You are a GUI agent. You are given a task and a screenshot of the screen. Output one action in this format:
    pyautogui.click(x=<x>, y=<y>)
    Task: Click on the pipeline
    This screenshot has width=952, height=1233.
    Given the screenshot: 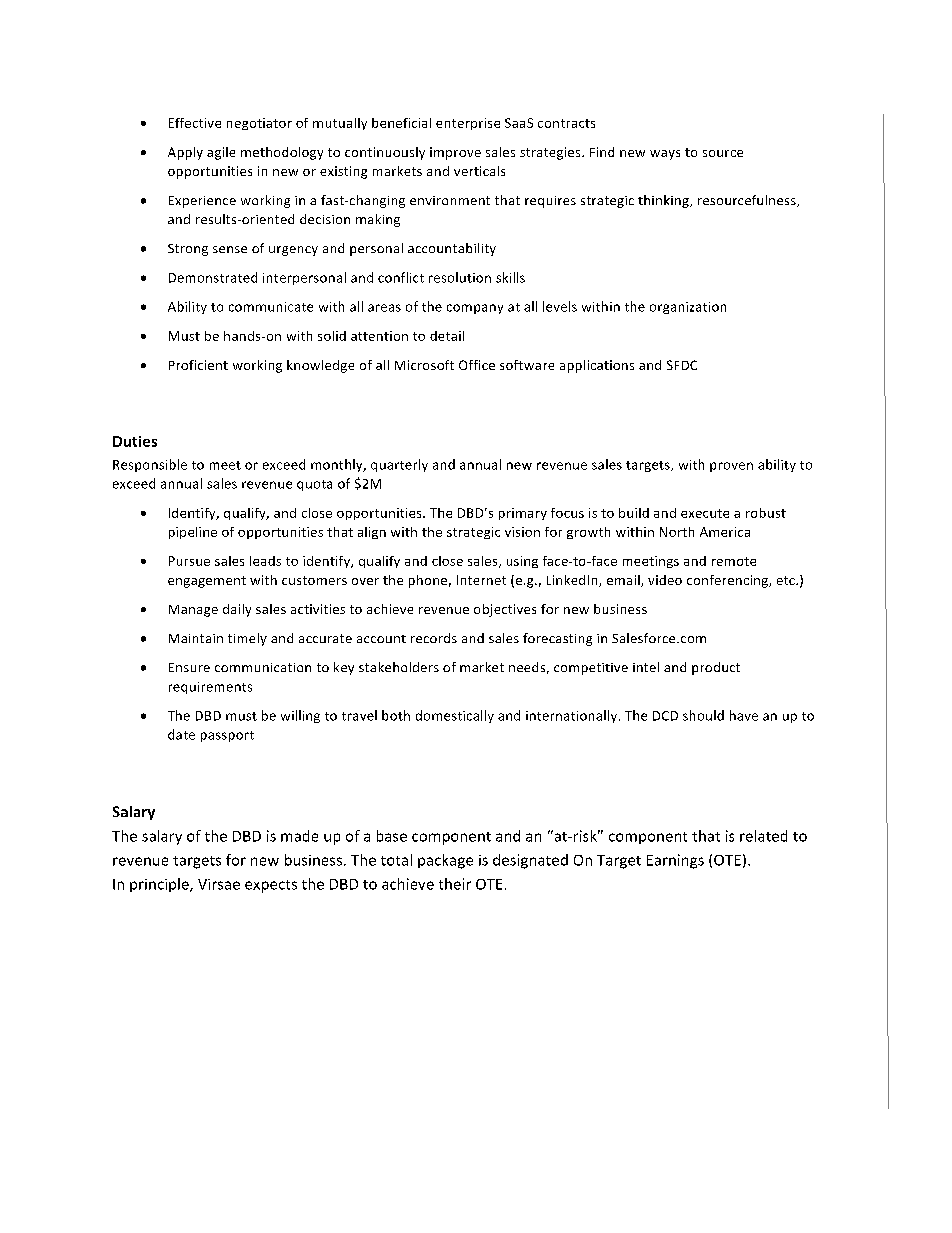 What is the action you would take?
    pyautogui.click(x=193, y=533)
